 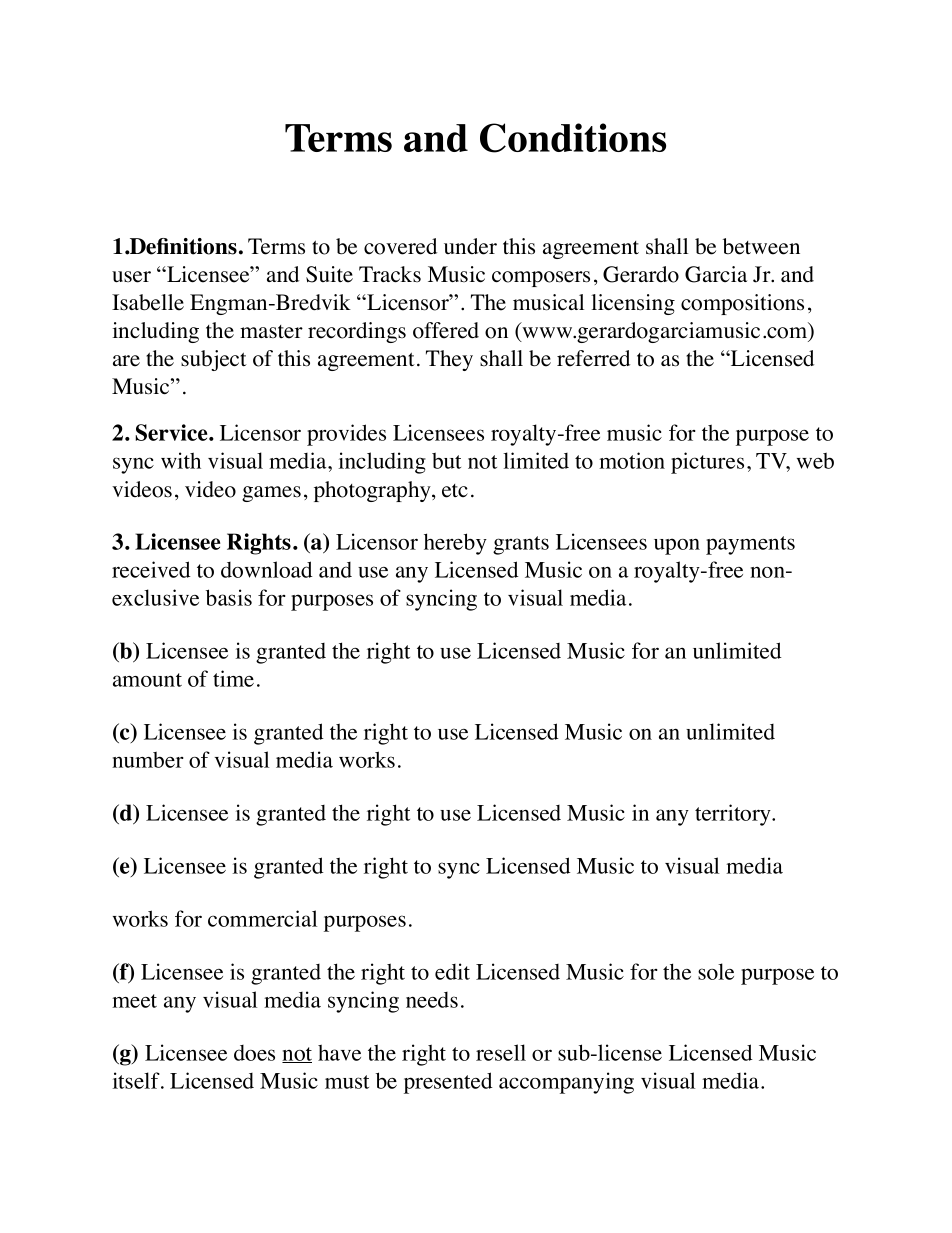 What do you see at coordinates (573, 138) in the screenshot?
I see `Conditions` at bounding box center [573, 138].
